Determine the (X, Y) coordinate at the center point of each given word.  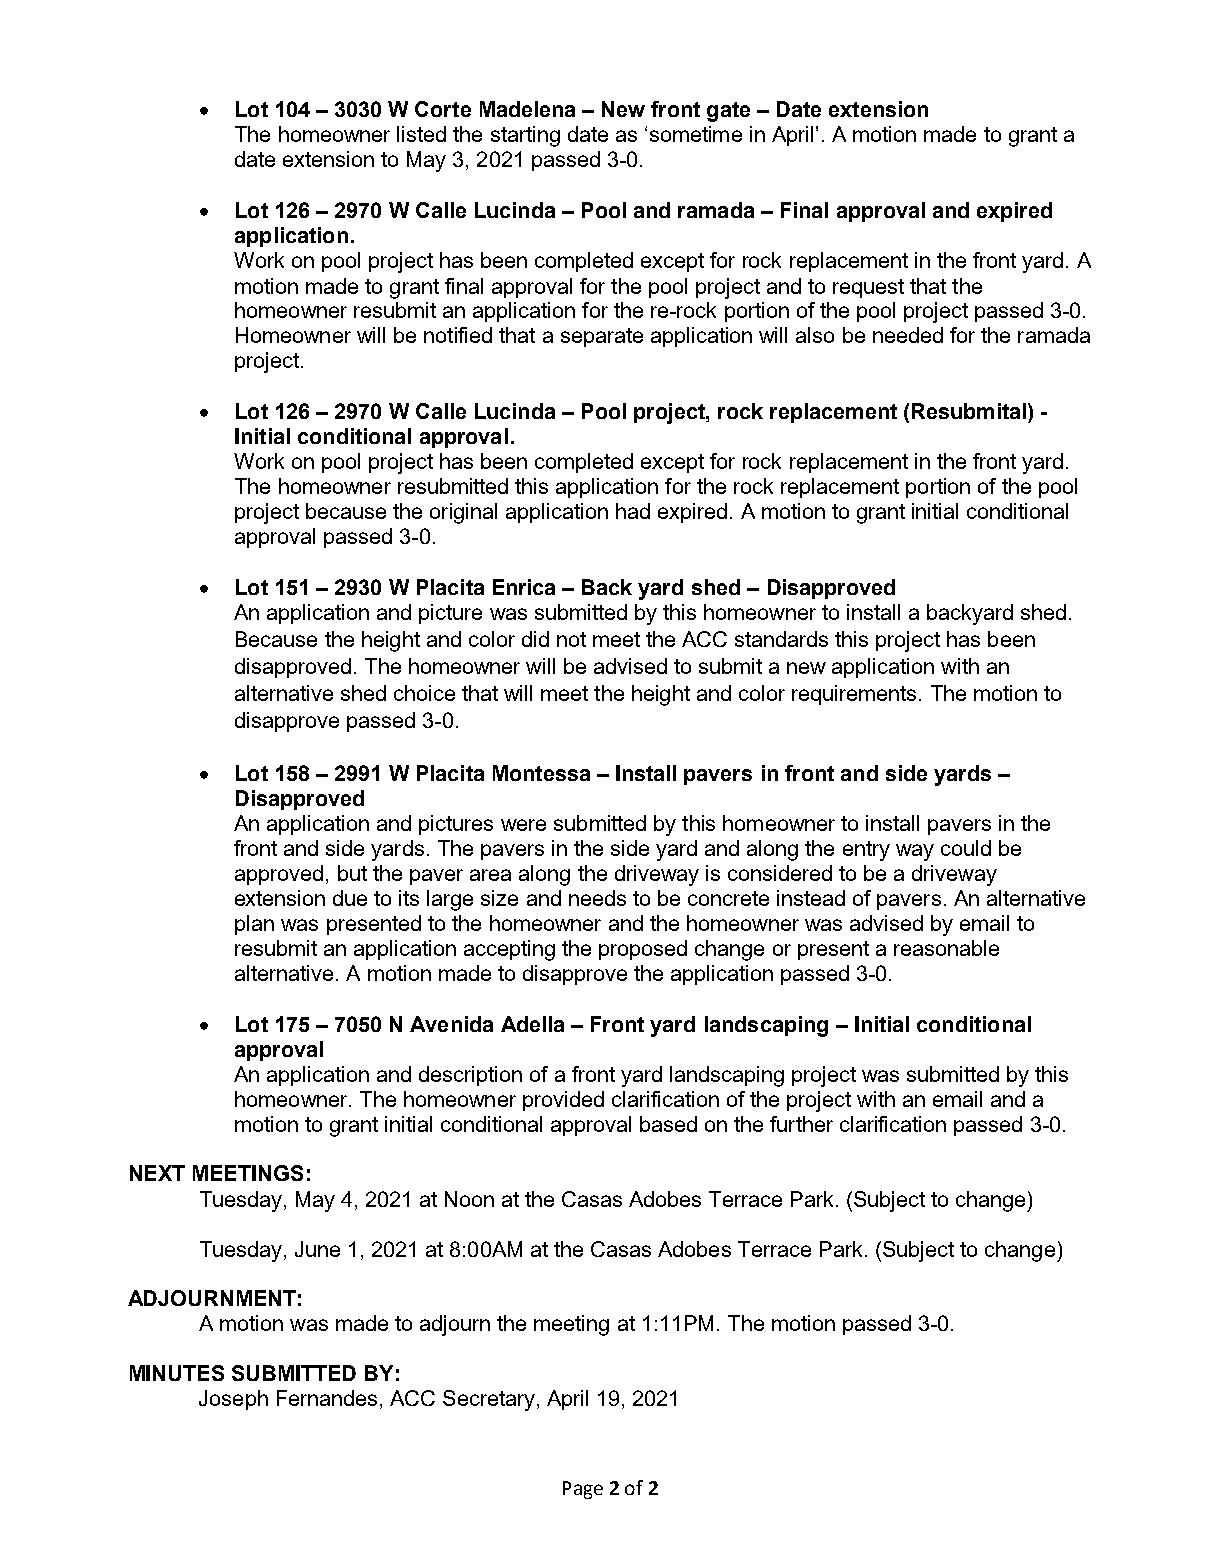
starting (525, 136)
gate (728, 112)
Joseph (233, 1400)
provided (563, 1101)
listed (421, 134)
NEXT (157, 1173)
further (801, 1124)
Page (583, 1490)
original (463, 513)
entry (866, 851)
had (633, 511)
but (352, 873)
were (523, 825)
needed (908, 335)
